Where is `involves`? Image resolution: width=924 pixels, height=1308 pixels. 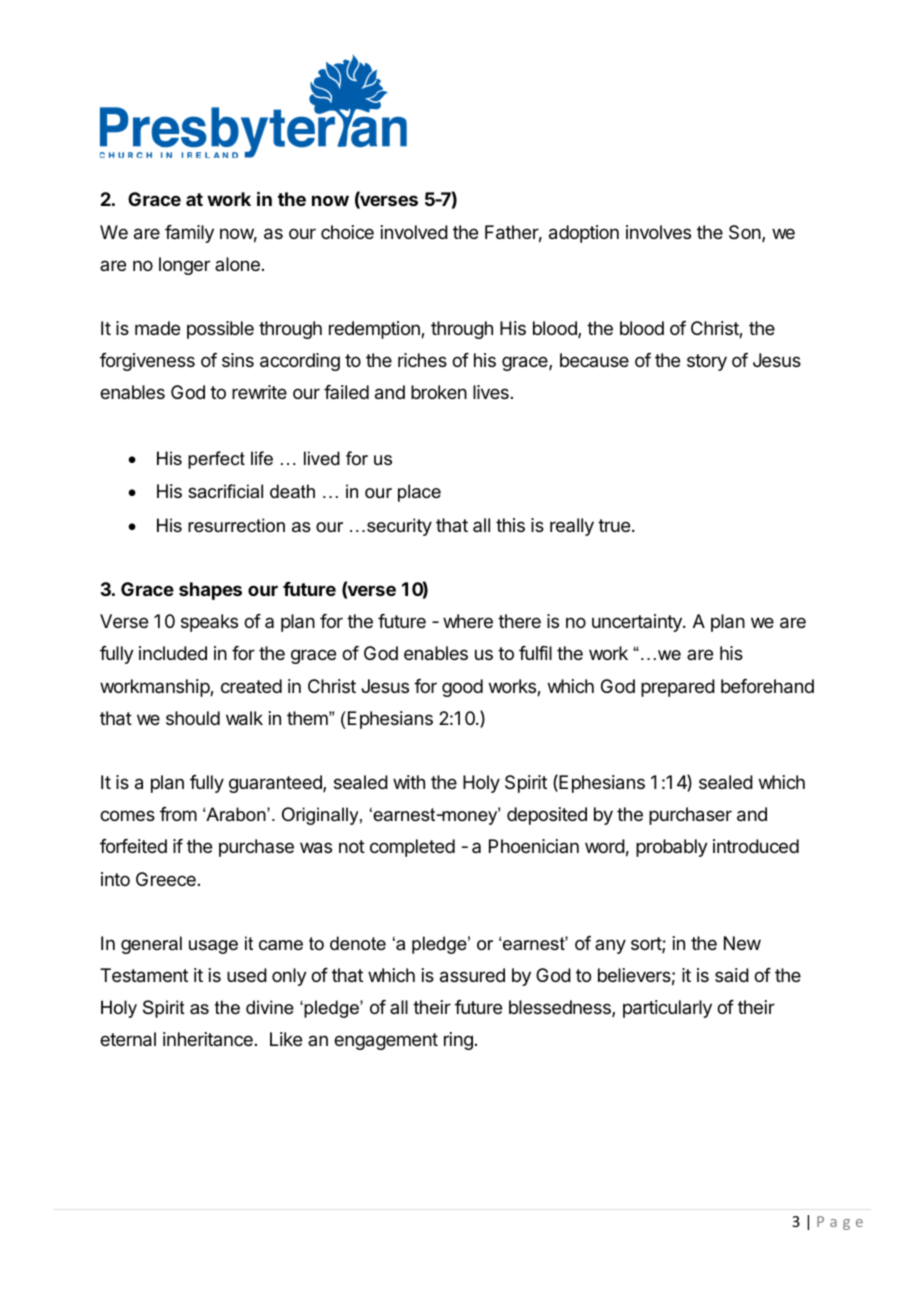 involves is located at coordinates (658, 232).
